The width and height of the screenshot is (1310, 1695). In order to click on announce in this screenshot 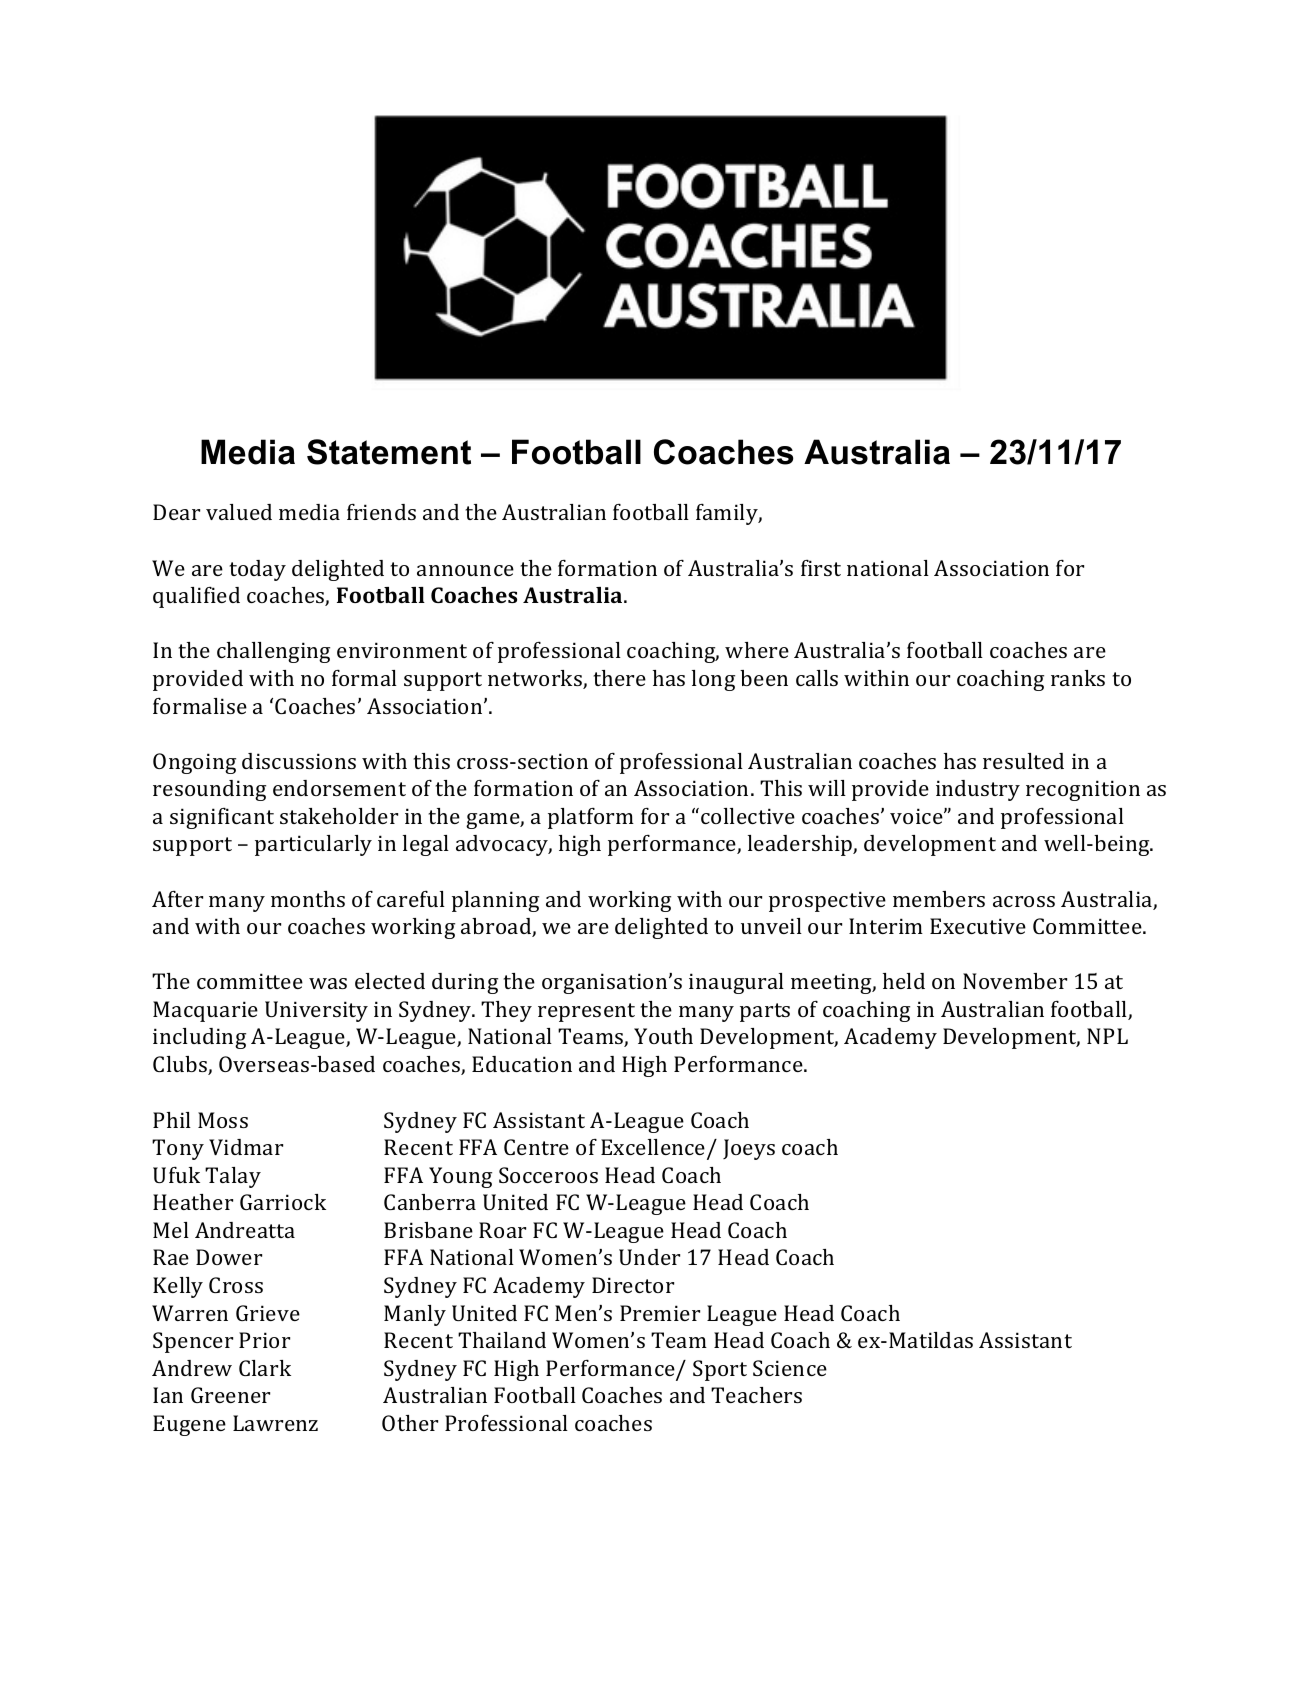, I will do `click(465, 570)`.
